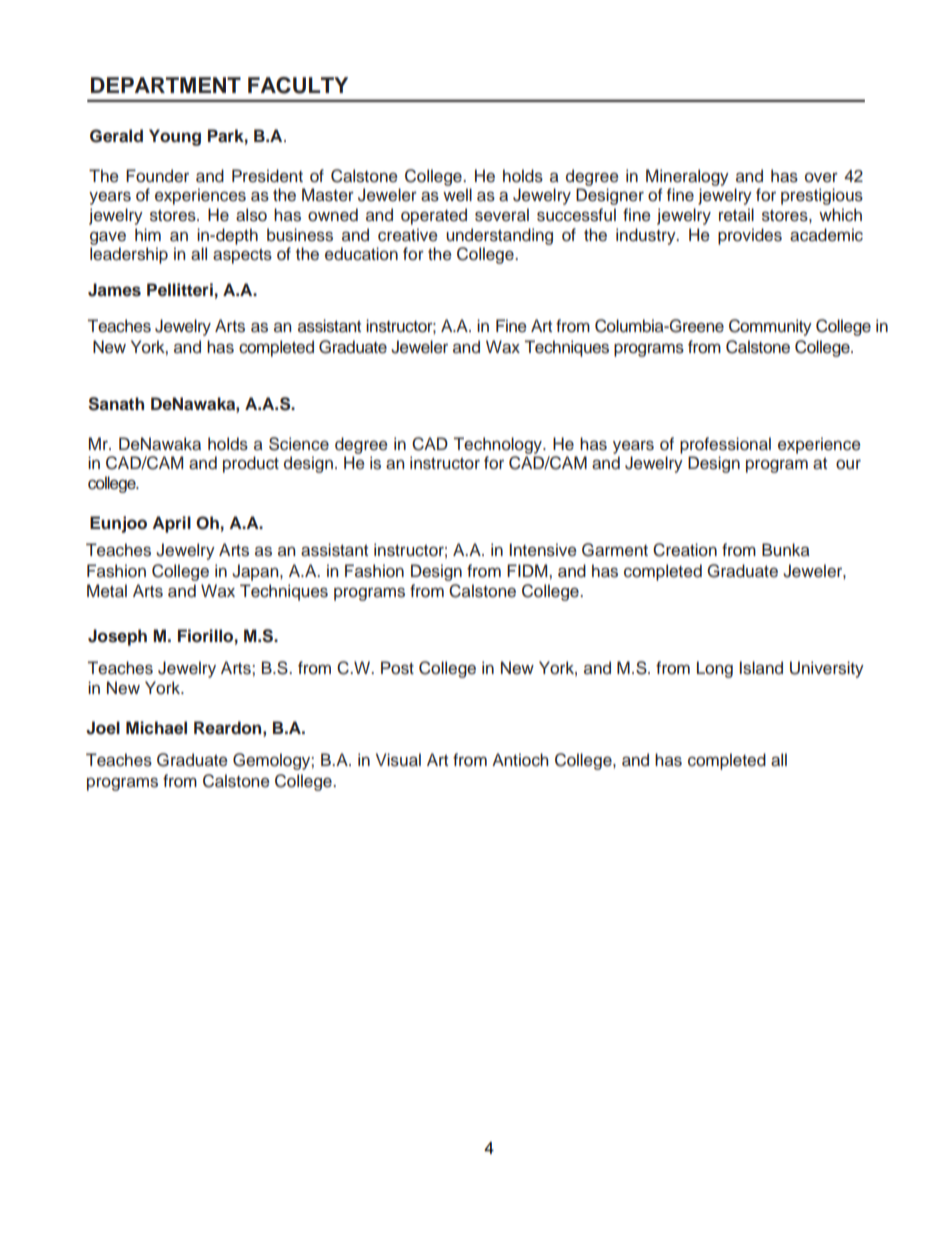 Image resolution: width=952 pixels, height=1233 pixels. I want to click on Technology, so click(499, 445).
